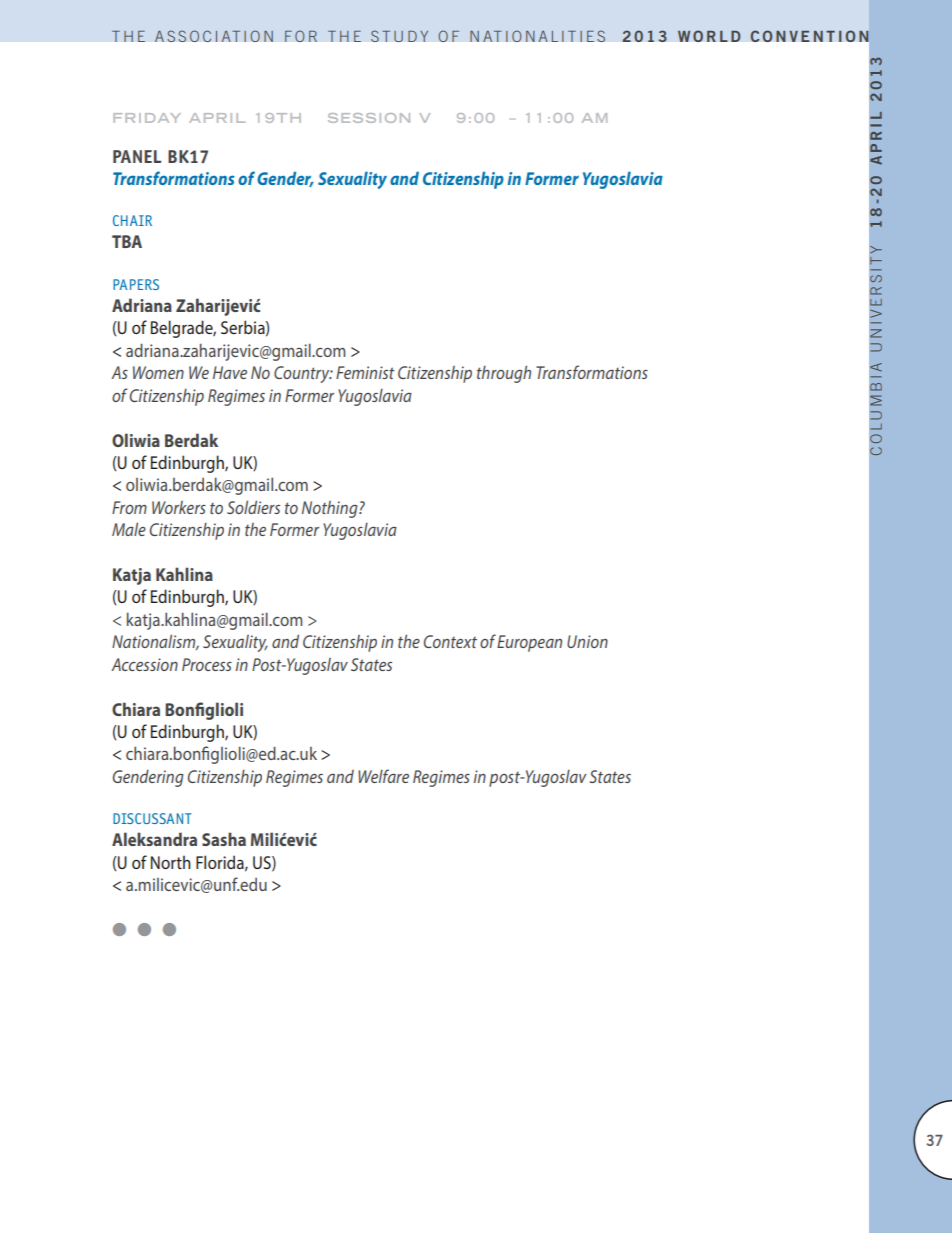 Image resolution: width=952 pixels, height=1233 pixels. I want to click on Sasha, so click(224, 839).
